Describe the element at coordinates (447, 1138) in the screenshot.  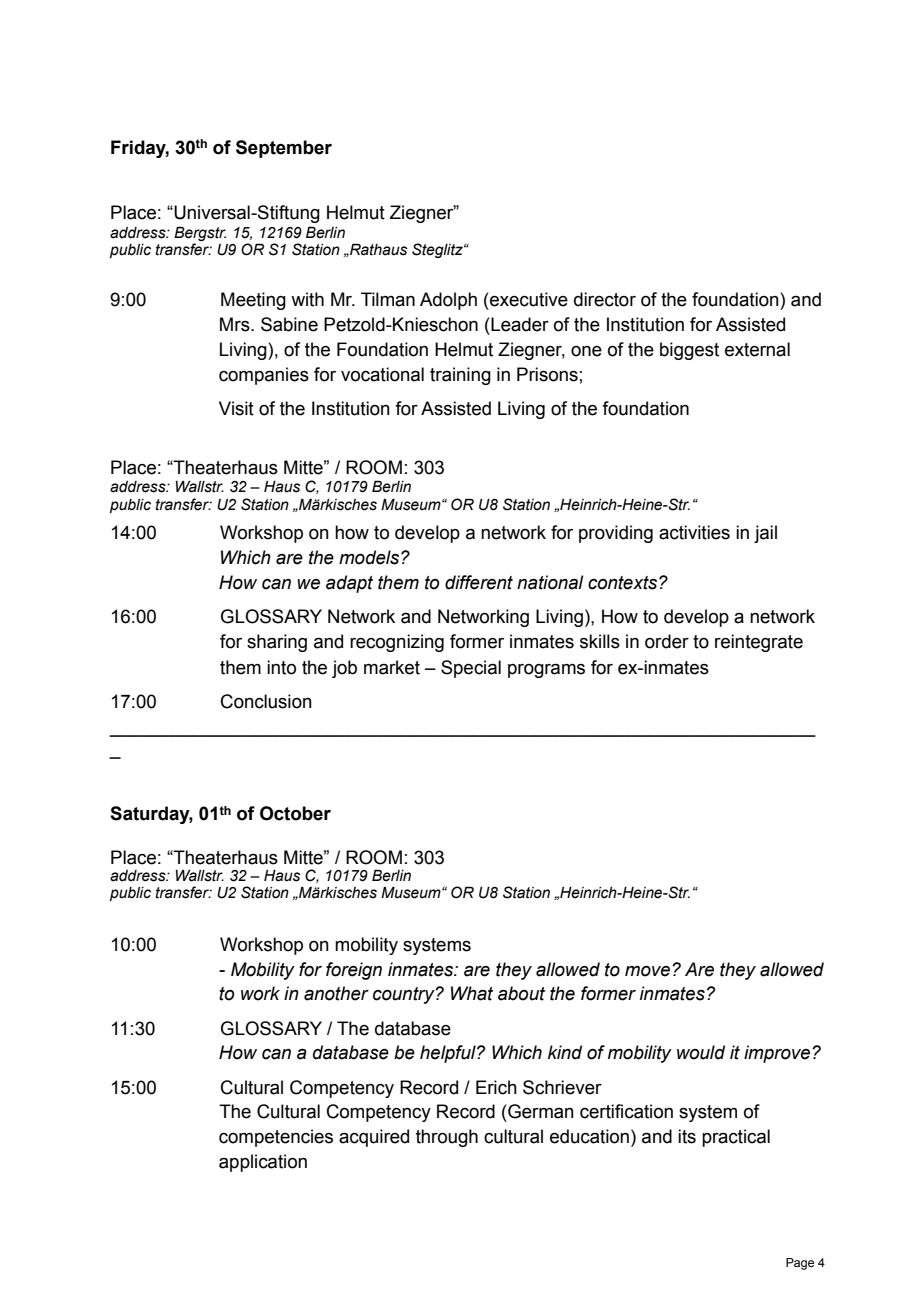
I see `through` at that location.
